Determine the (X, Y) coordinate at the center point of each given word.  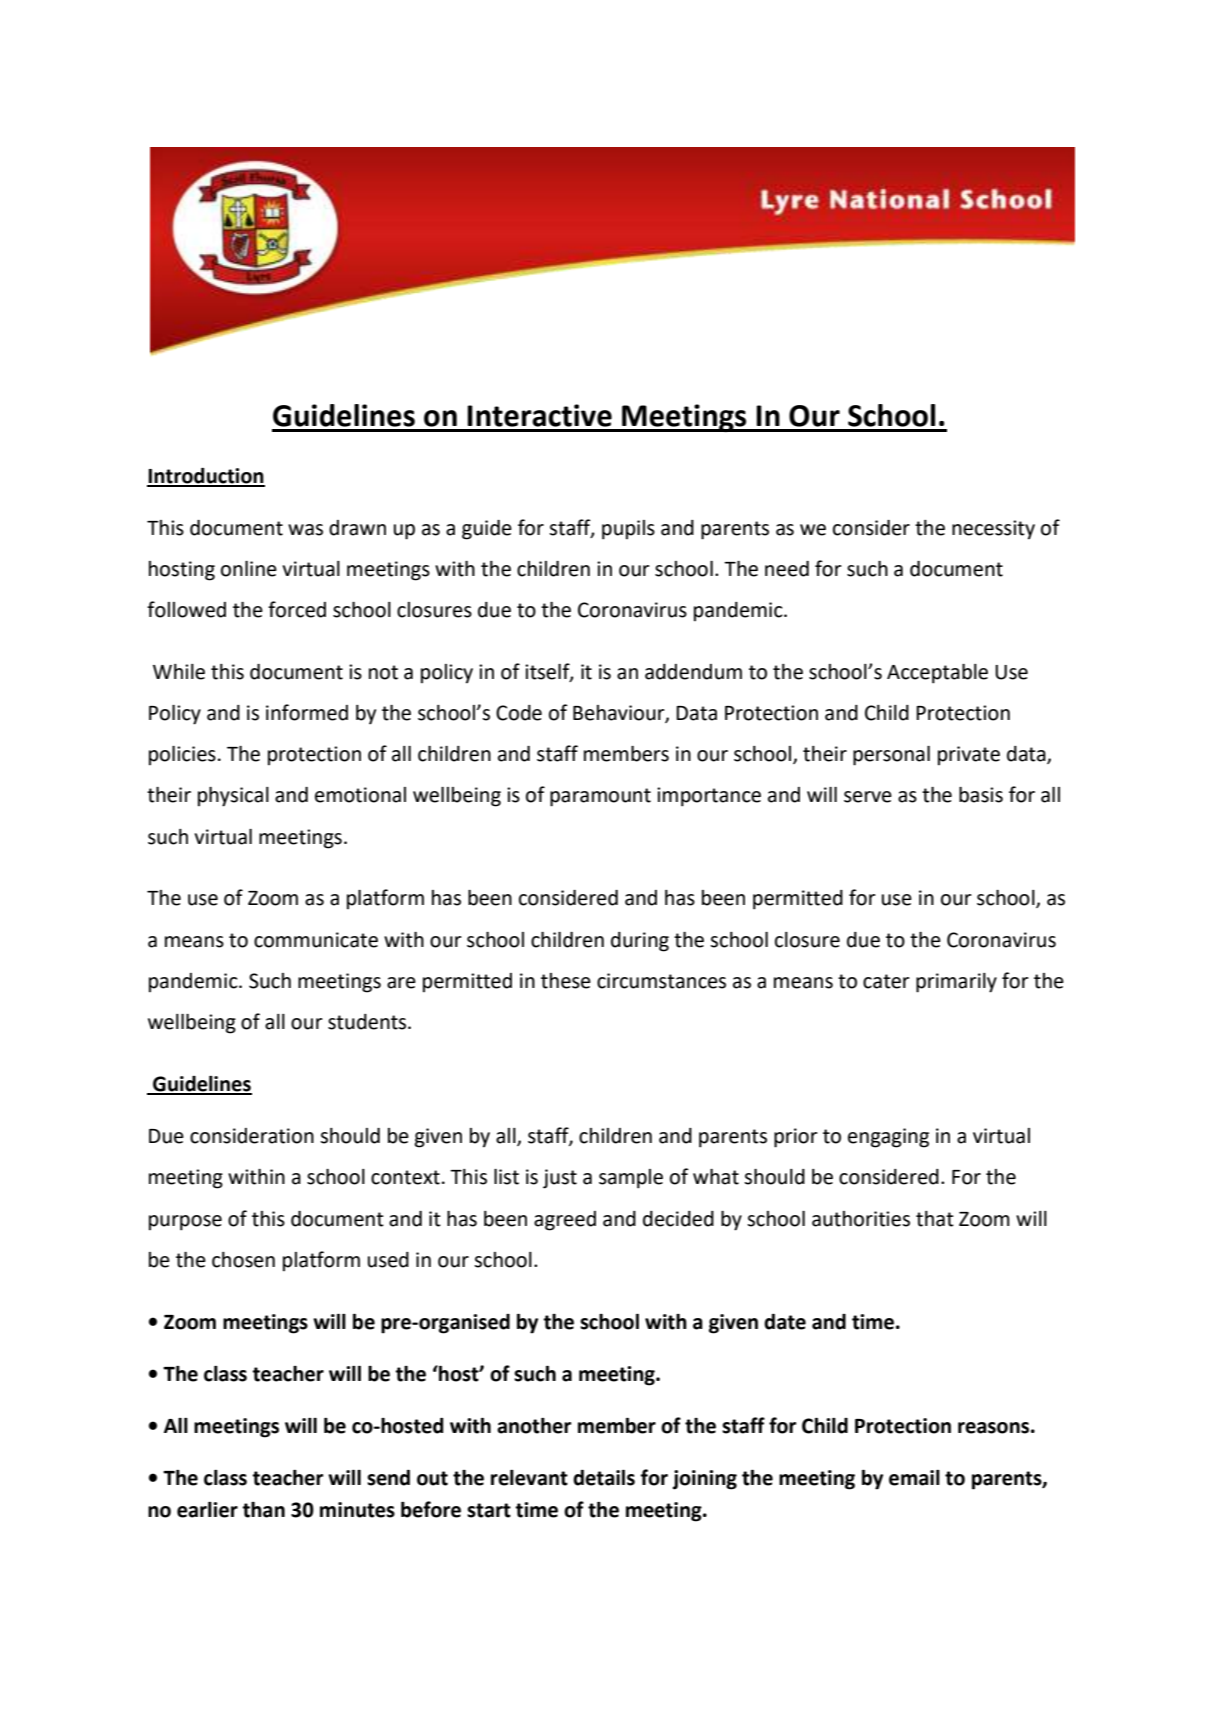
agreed (565, 1221)
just (560, 1179)
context (405, 1177)
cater (886, 981)
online (249, 569)
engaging (888, 1138)
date (785, 1321)
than (263, 1510)
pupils (628, 530)
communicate (316, 940)
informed (307, 712)
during (640, 942)
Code (519, 713)
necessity (993, 530)
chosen (243, 1260)
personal (891, 756)
